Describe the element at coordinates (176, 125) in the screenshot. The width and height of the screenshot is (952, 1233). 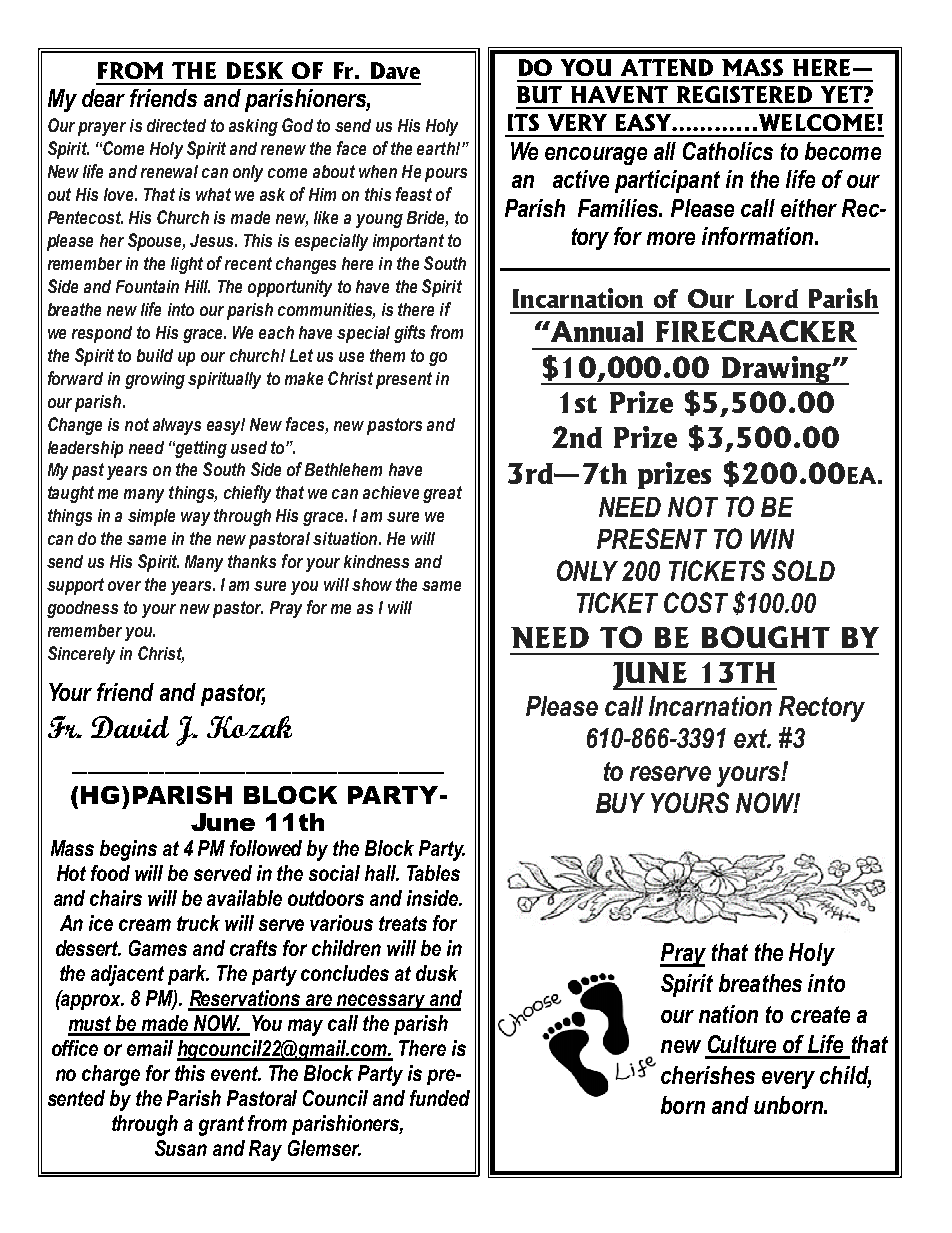
I see `directed` at that location.
